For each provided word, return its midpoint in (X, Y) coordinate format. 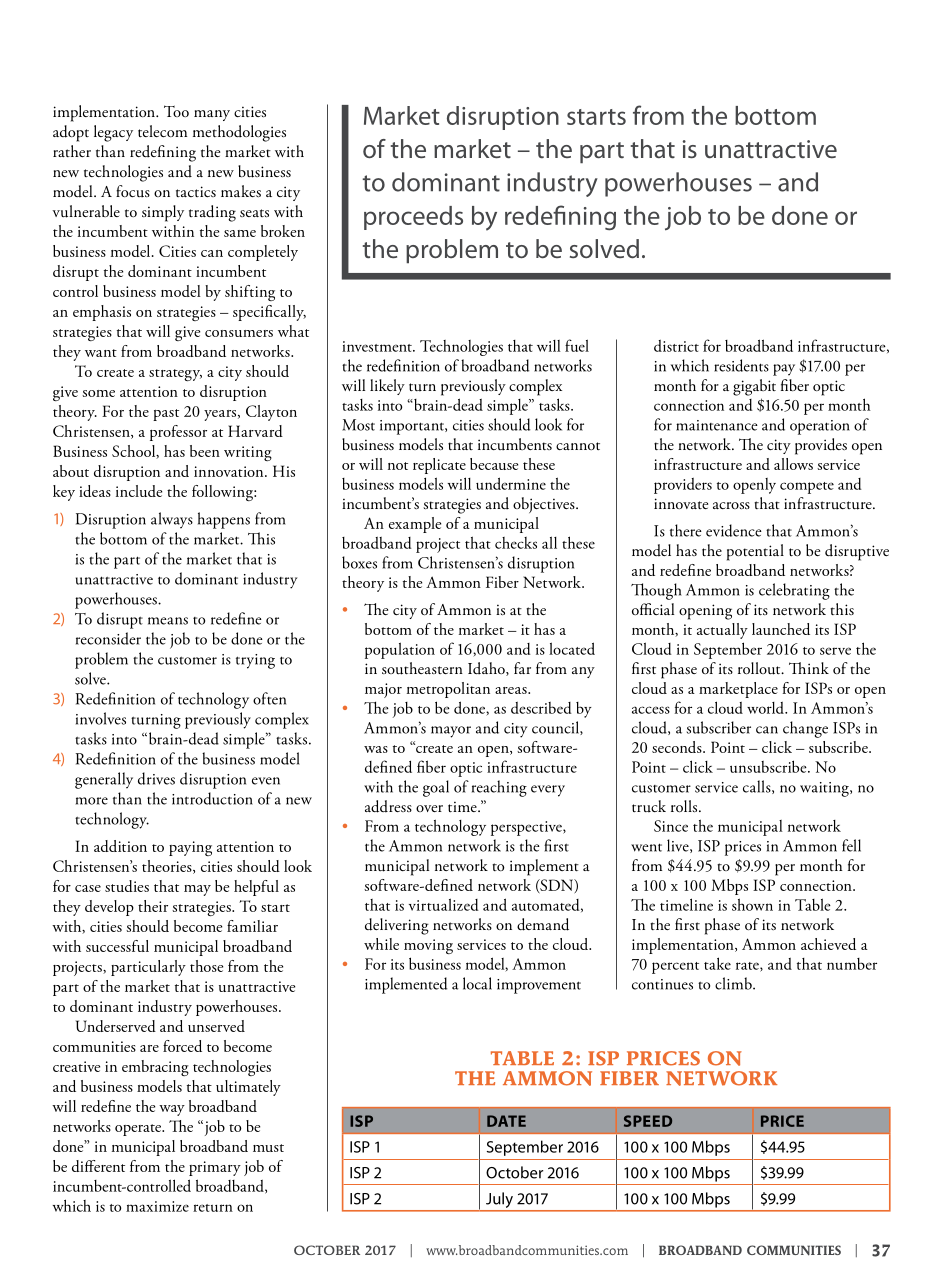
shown (752, 904)
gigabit (754, 387)
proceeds (413, 218)
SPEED (648, 1121)
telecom (162, 131)
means (168, 621)
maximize (157, 1206)
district (676, 346)
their (153, 906)
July (499, 1200)
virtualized (444, 904)
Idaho (487, 669)
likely (387, 387)
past (166, 415)
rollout (760, 668)
